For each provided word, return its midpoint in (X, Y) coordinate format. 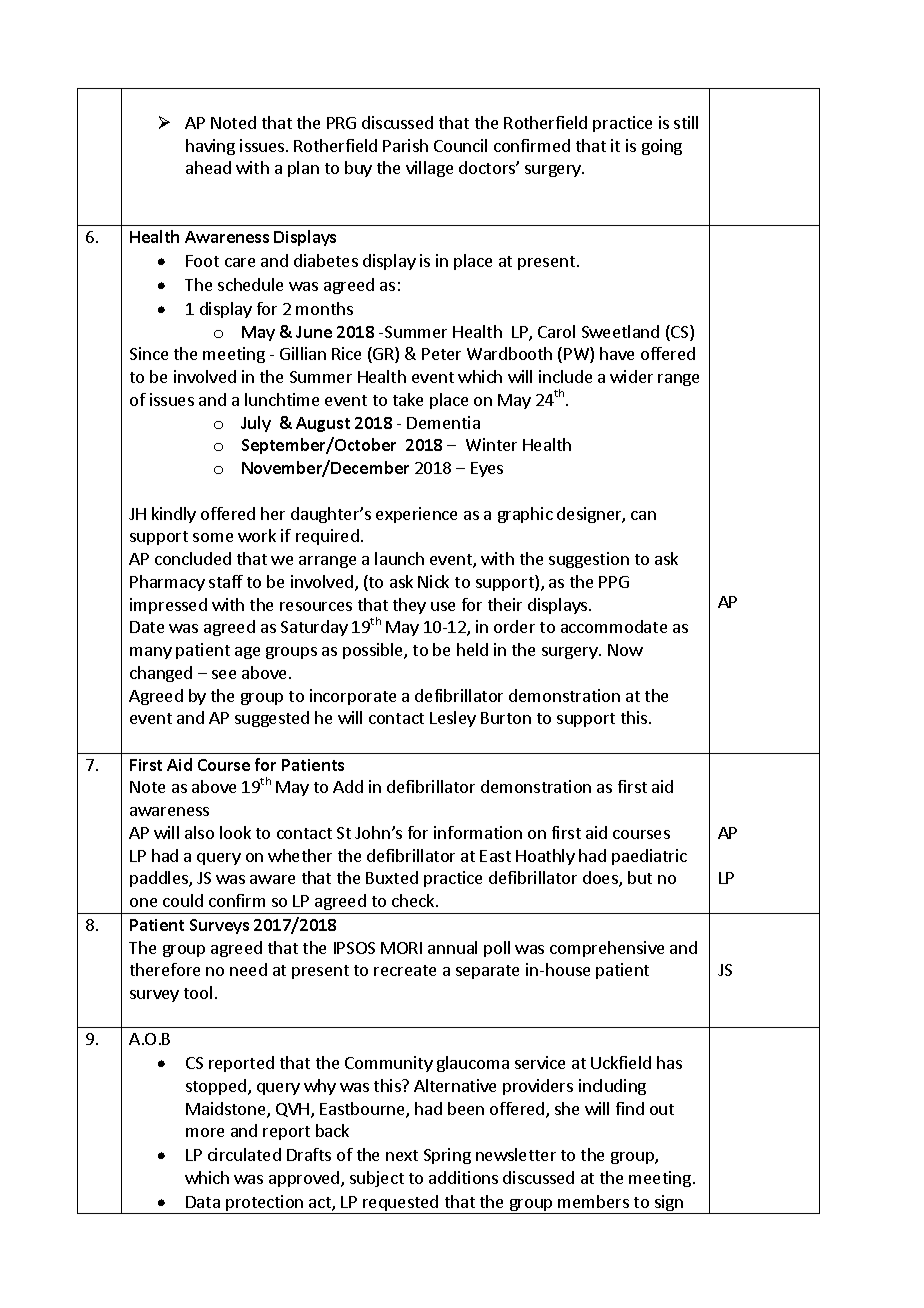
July (256, 424)
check (414, 900)
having (210, 147)
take (408, 399)
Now (625, 650)
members (593, 1201)
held (472, 649)
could (183, 900)
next (402, 1155)
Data (203, 1202)
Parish (405, 145)
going (662, 147)
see (224, 674)
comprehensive (607, 949)
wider (631, 376)
